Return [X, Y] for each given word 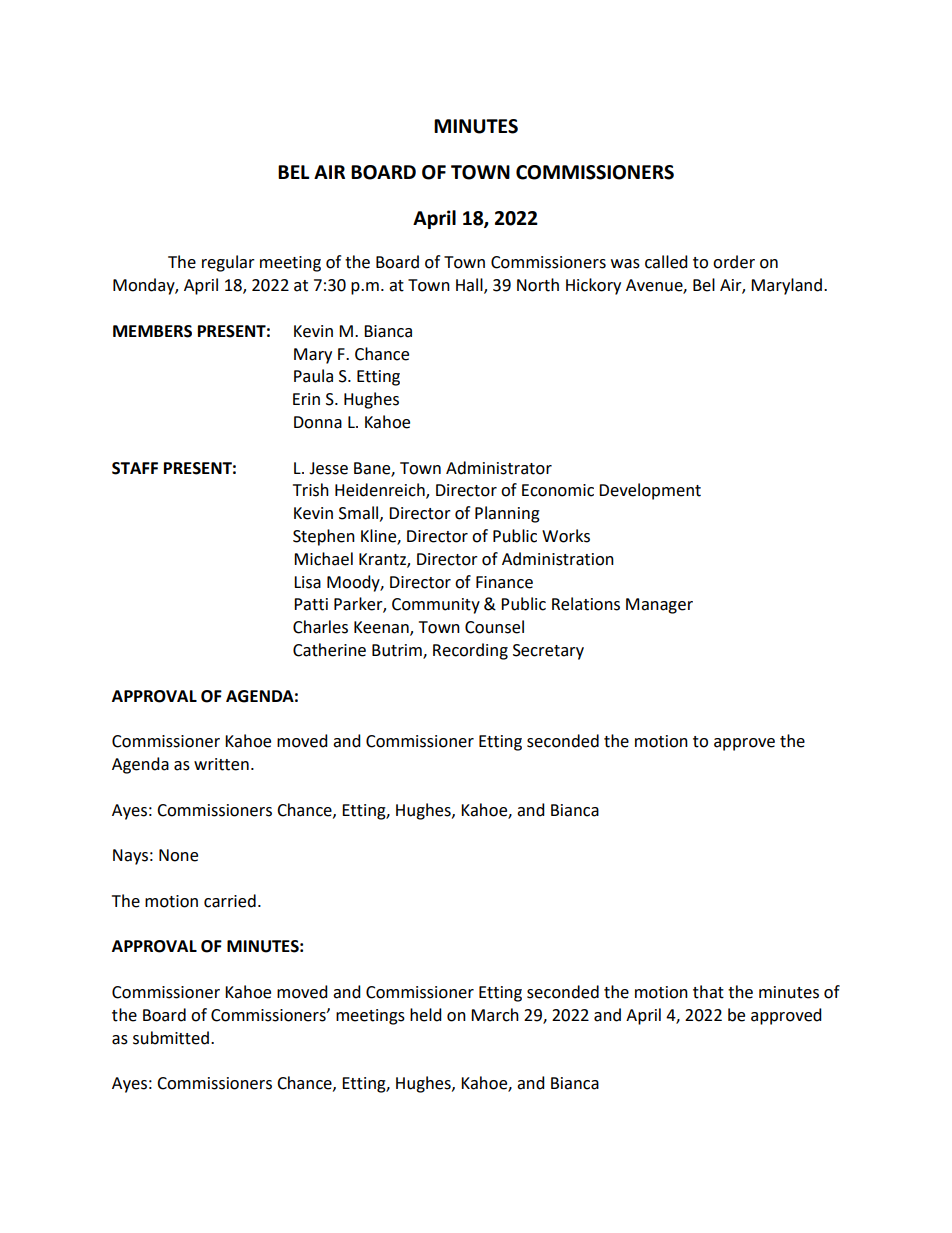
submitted [171, 1038]
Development [650, 491]
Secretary [548, 652]
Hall [470, 286]
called [666, 262]
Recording [470, 651]
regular [228, 263]
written [221, 764]
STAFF [135, 468]
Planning [507, 514]
